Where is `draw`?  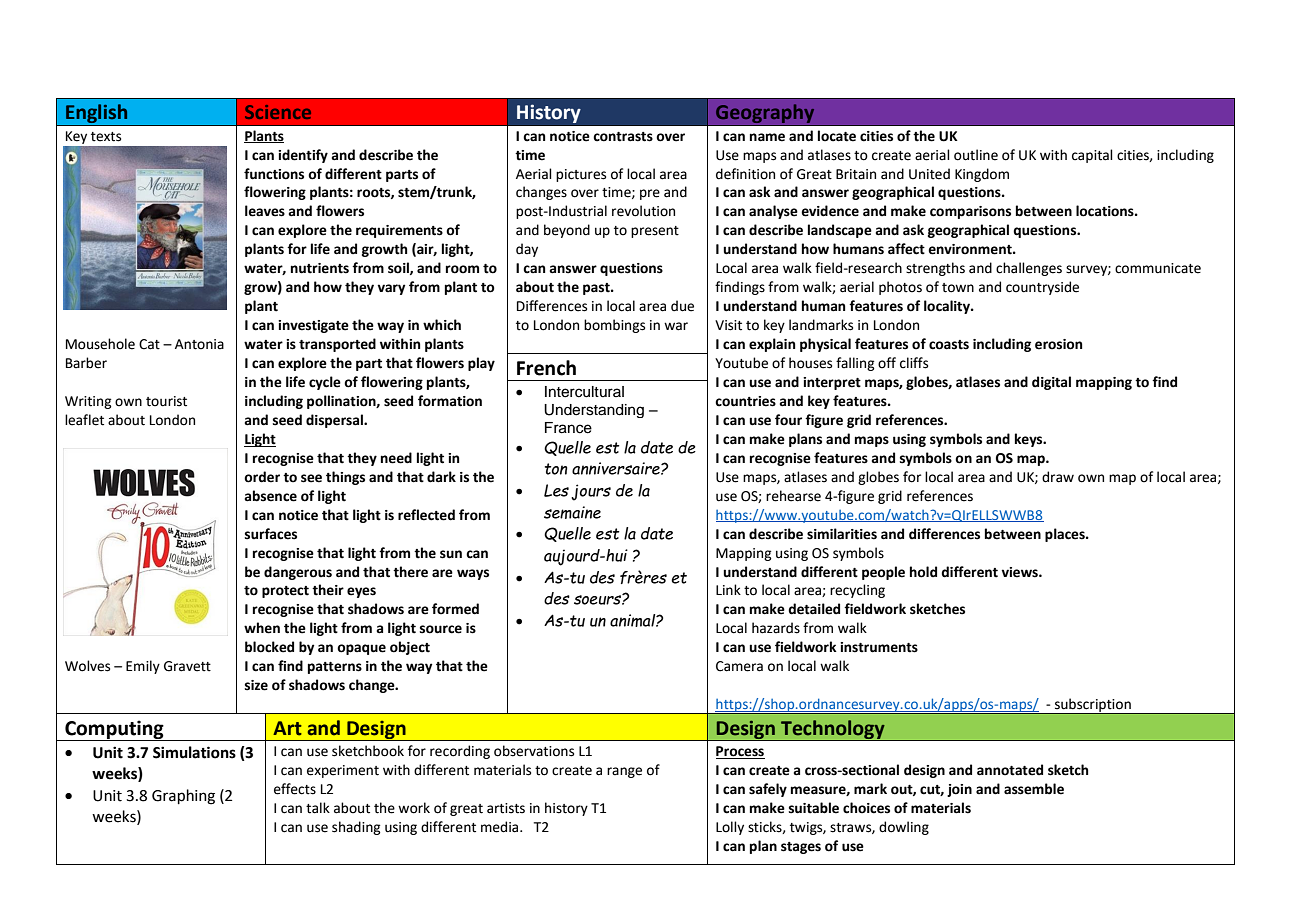
draw is located at coordinates (1058, 477).
